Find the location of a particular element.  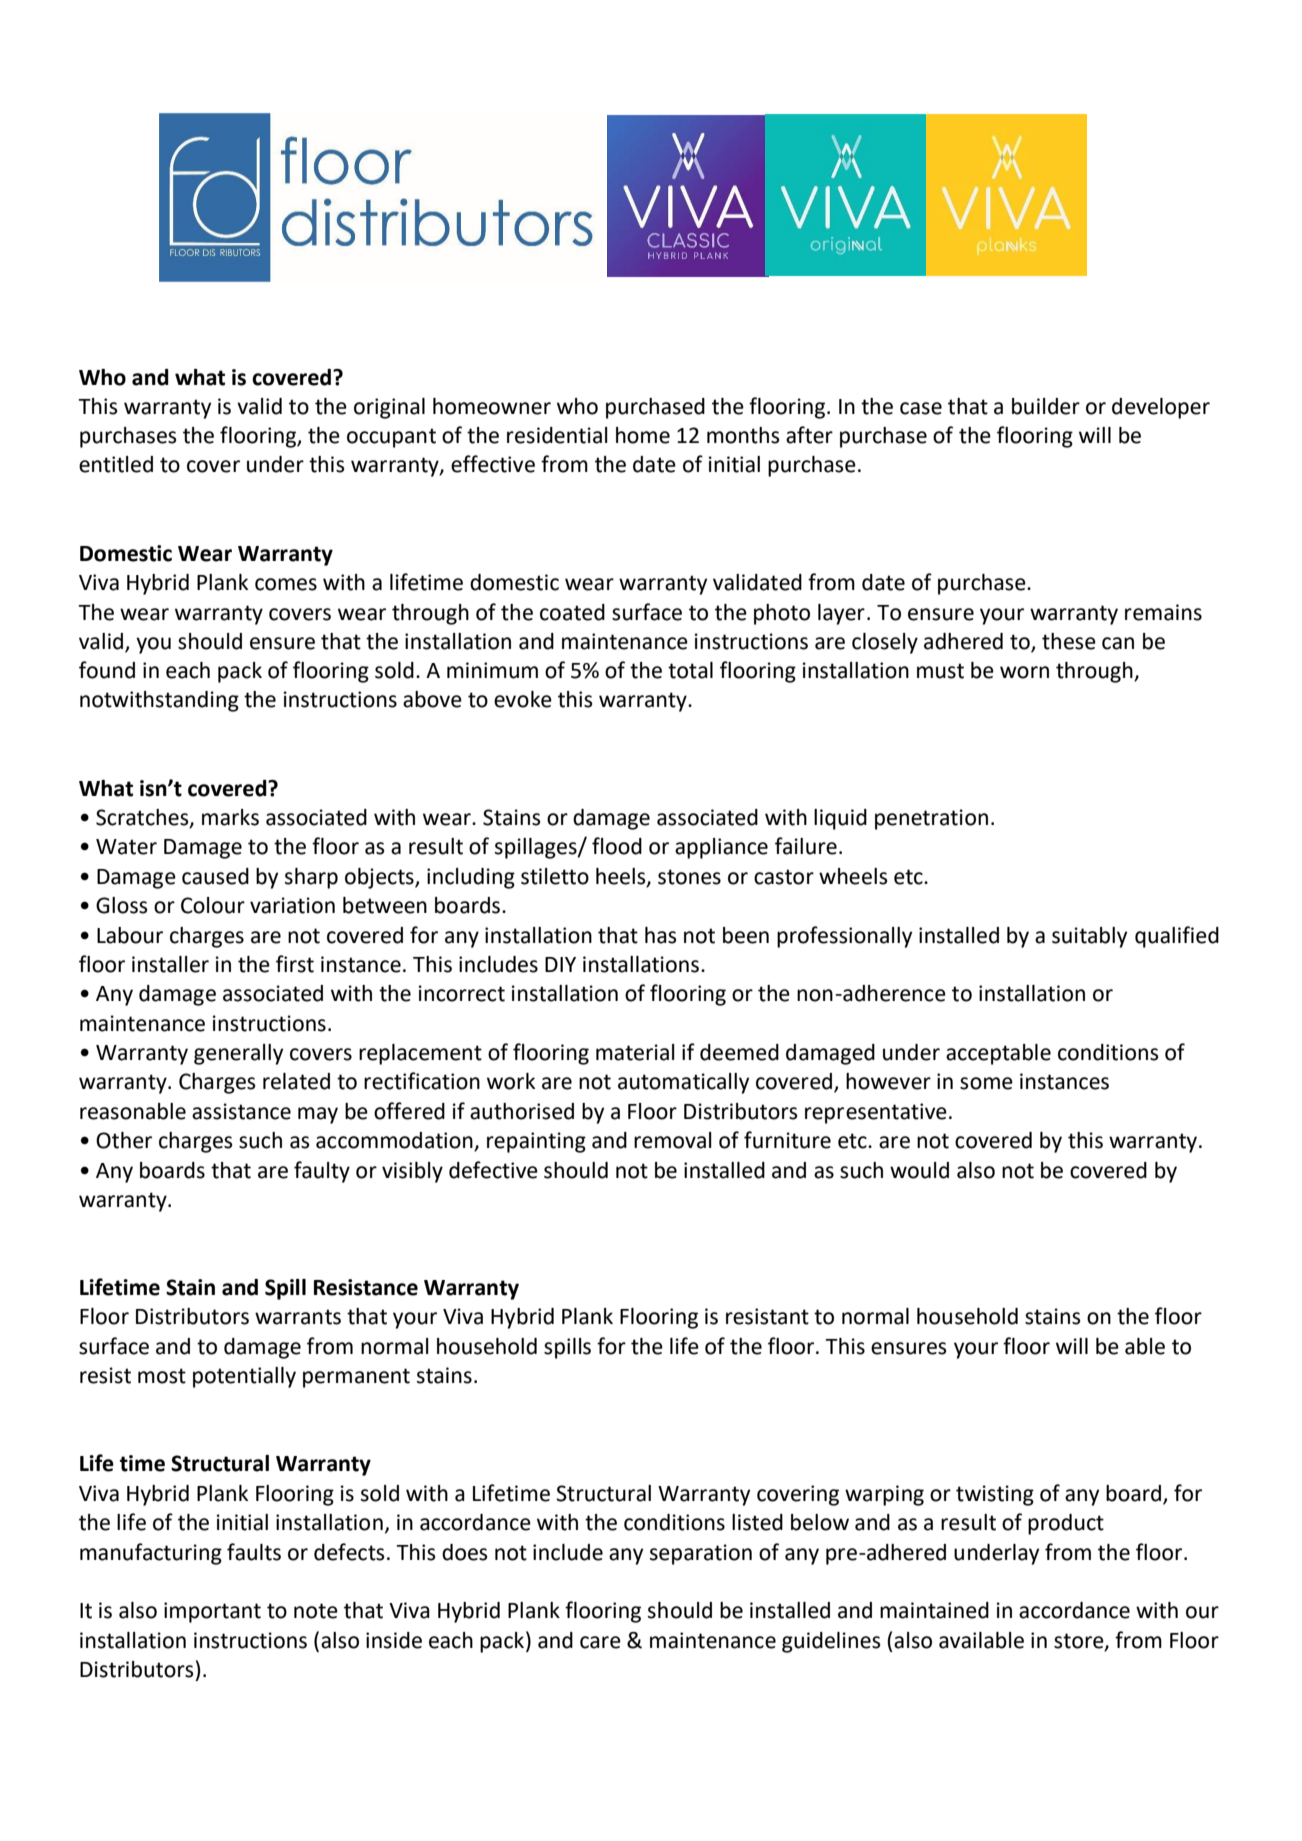

marks is located at coordinates (230, 817).
